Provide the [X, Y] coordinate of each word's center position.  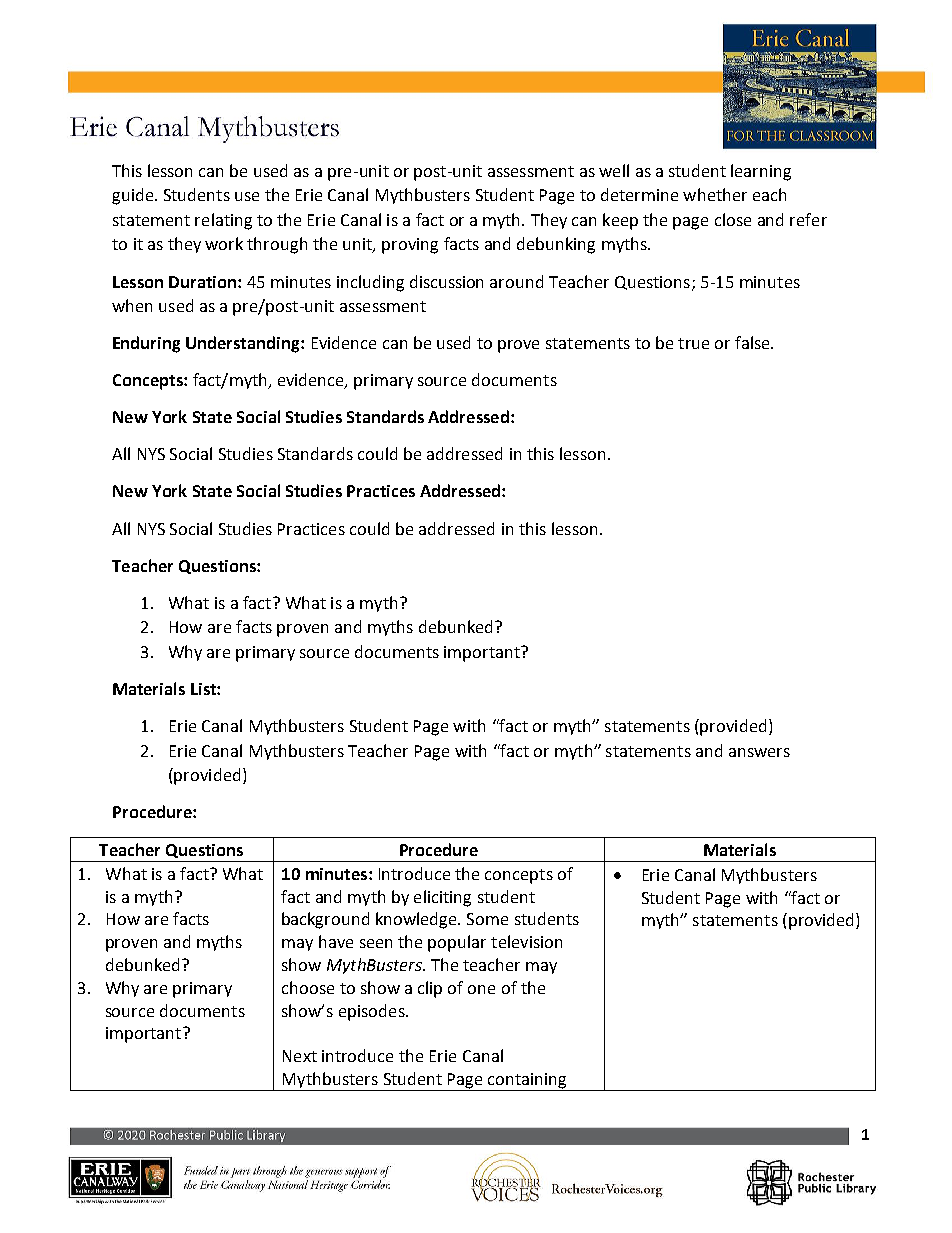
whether [715, 194]
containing [527, 1082]
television [526, 941]
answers [759, 752]
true [693, 343]
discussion [446, 281]
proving [410, 246]
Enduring [146, 344]
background [325, 920]
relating [223, 221]
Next [300, 1056]
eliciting [442, 898]
